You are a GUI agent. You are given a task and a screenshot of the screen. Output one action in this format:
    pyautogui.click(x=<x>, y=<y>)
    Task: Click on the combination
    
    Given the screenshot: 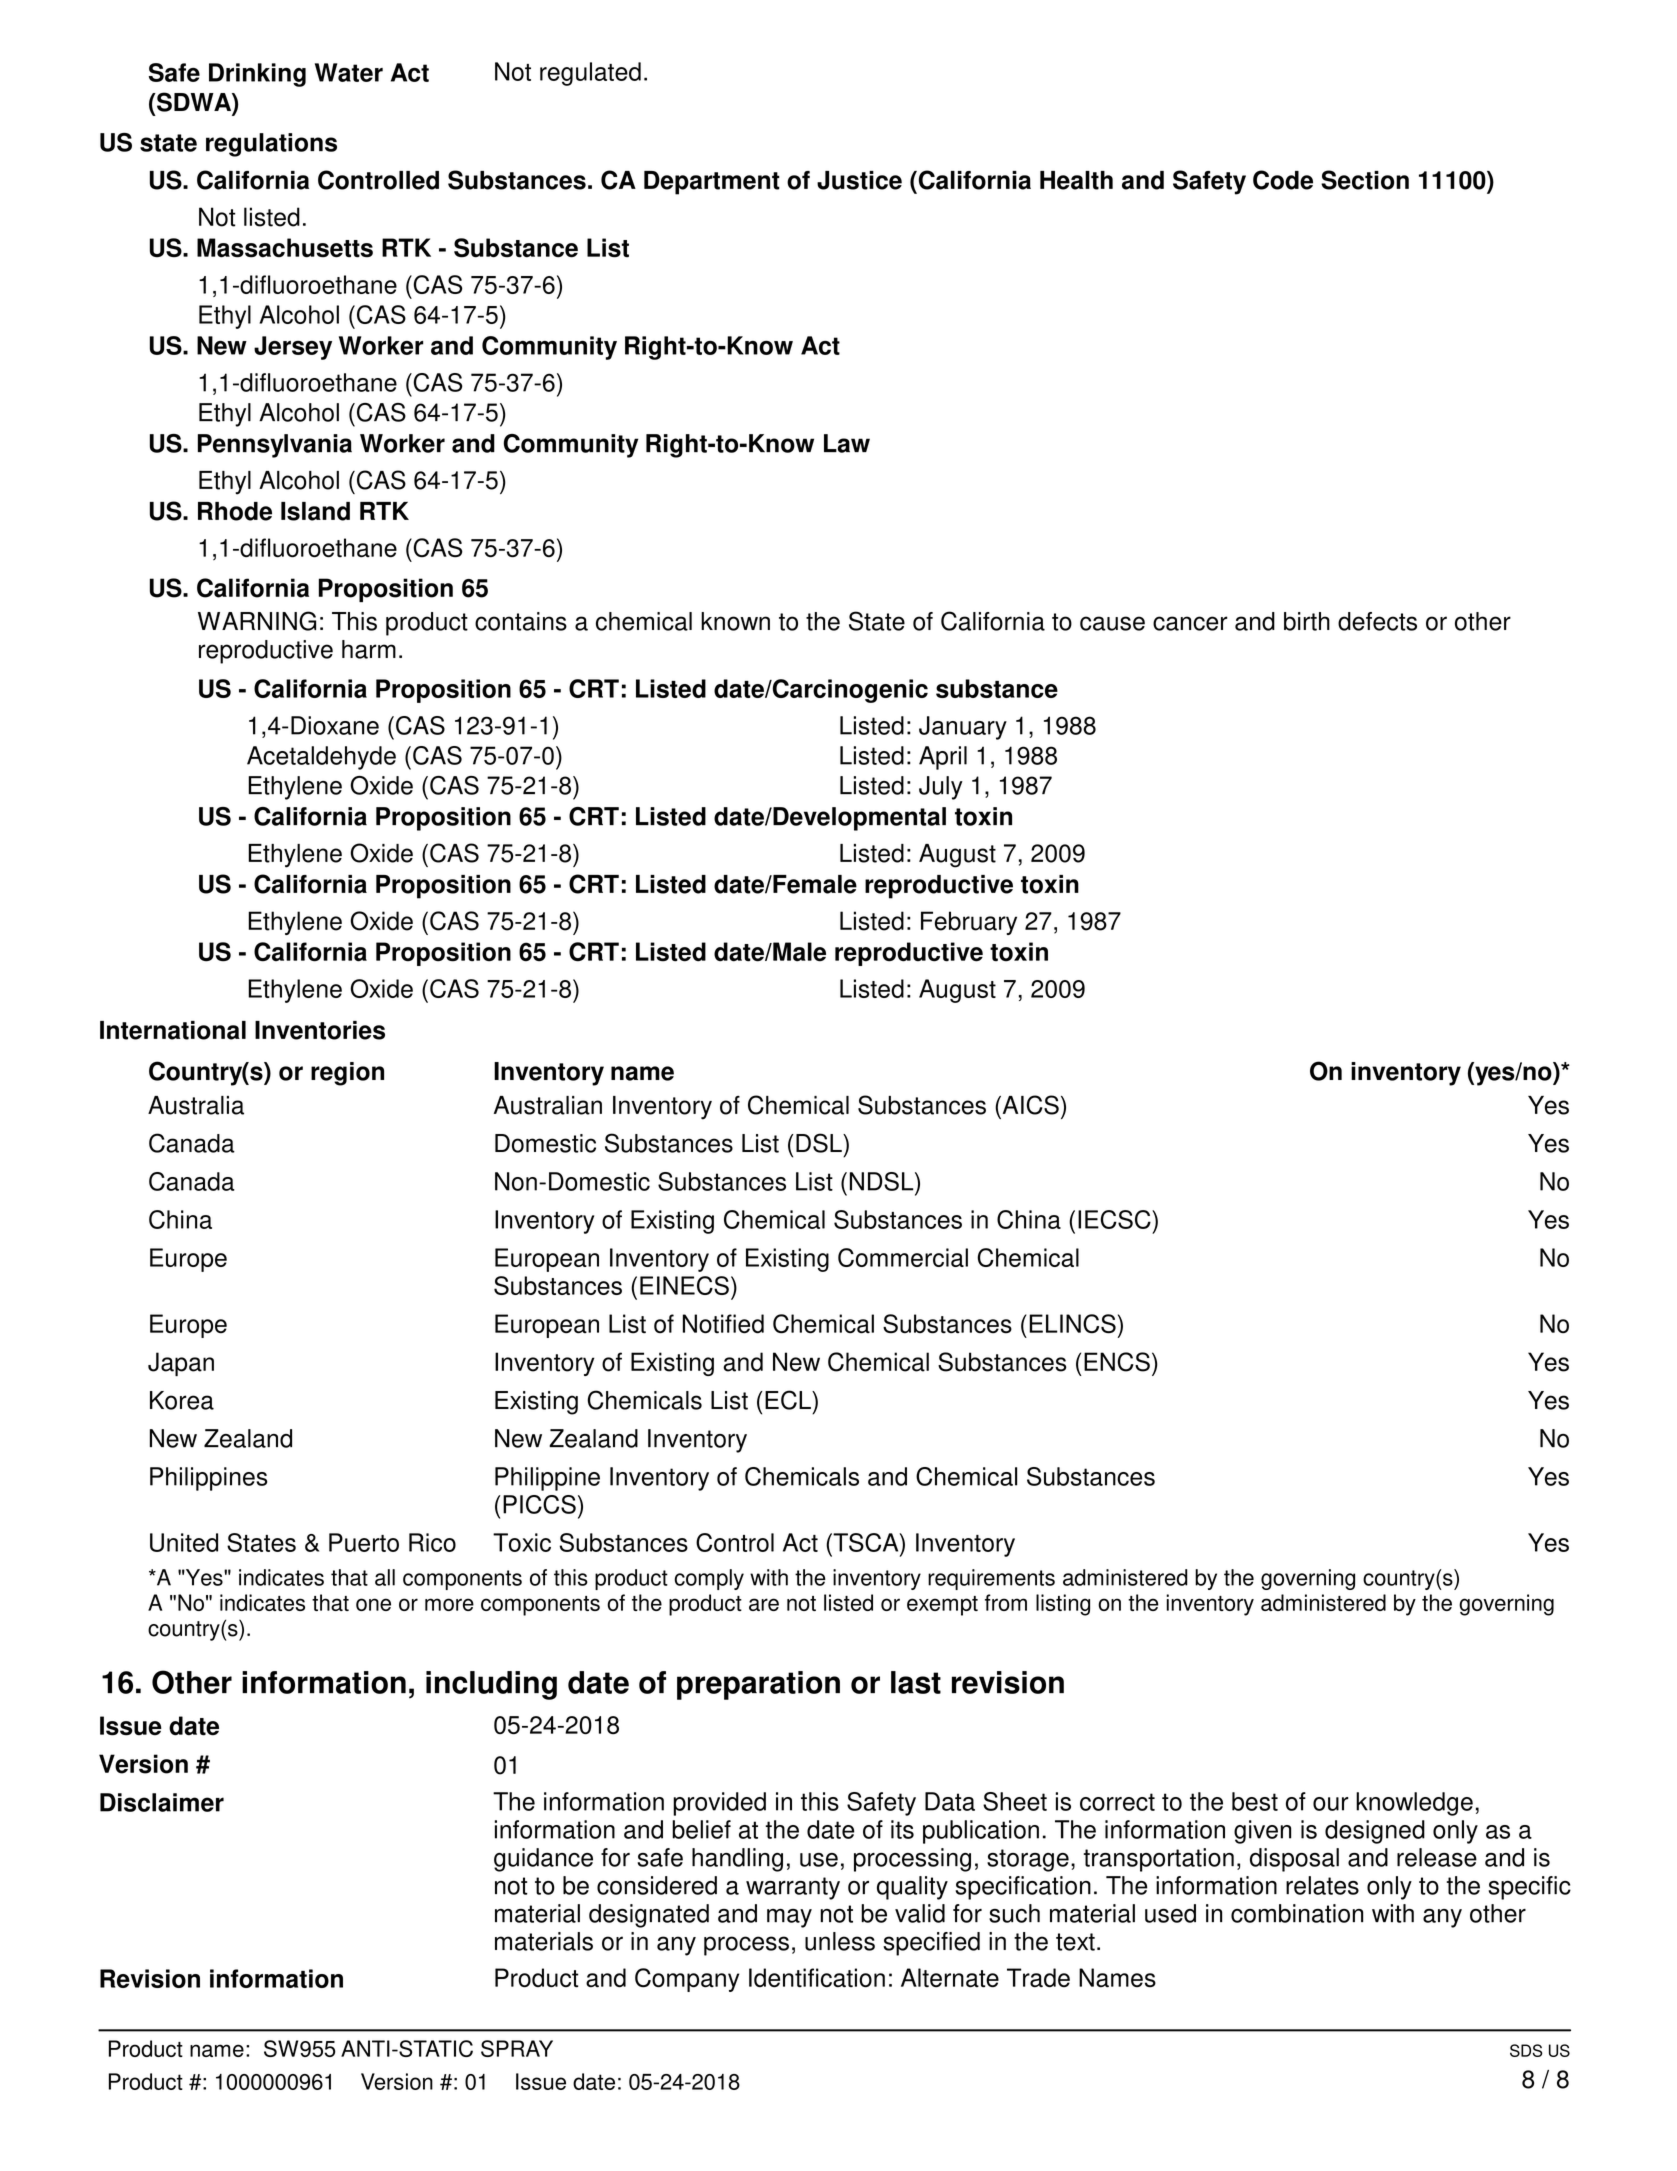 What is the action you would take?
    pyautogui.click(x=1297, y=1913)
